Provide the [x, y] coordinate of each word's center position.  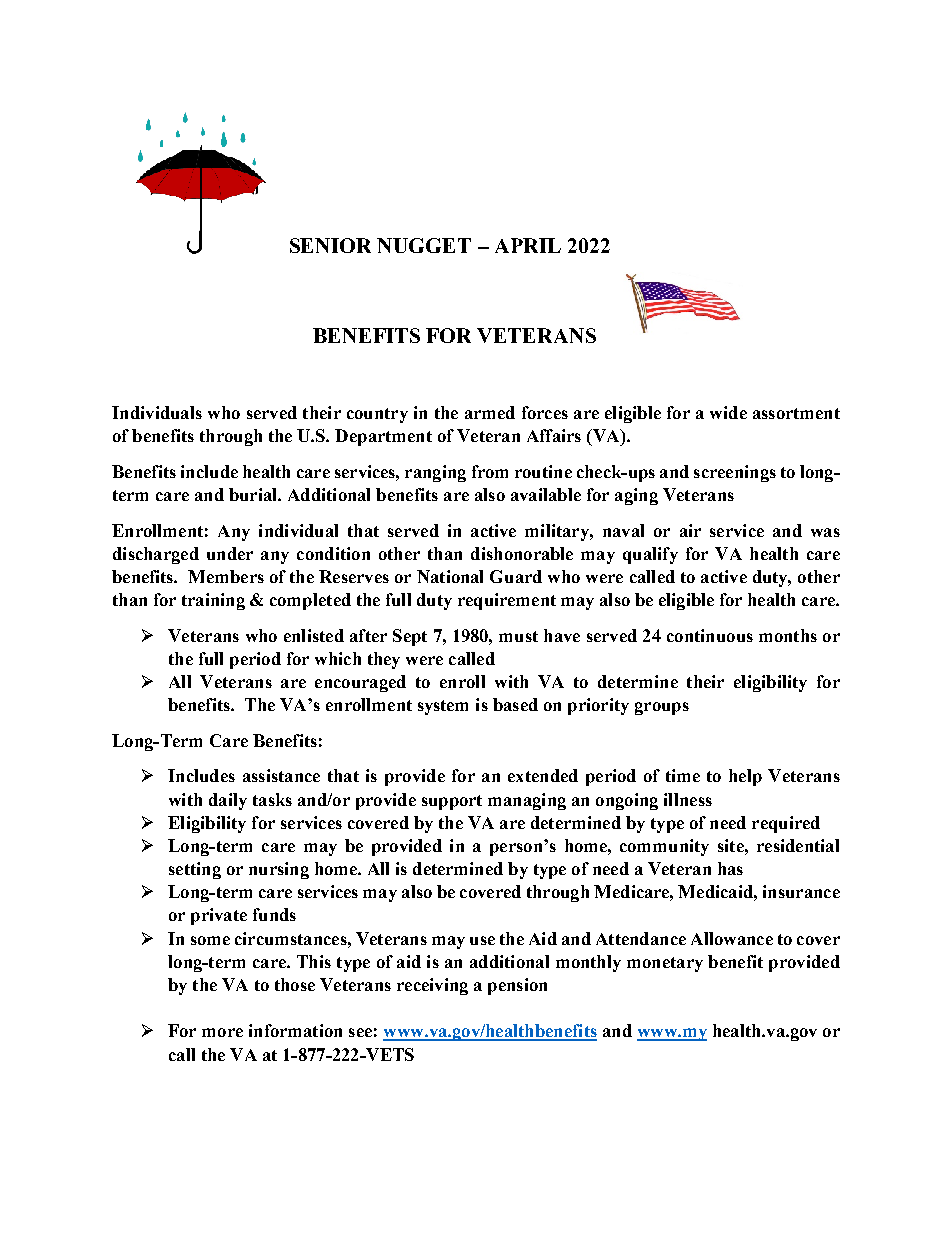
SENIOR [330, 245]
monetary [665, 964]
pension [517, 986]
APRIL [528, 245]
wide [728, 412]
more [222, 1032]
